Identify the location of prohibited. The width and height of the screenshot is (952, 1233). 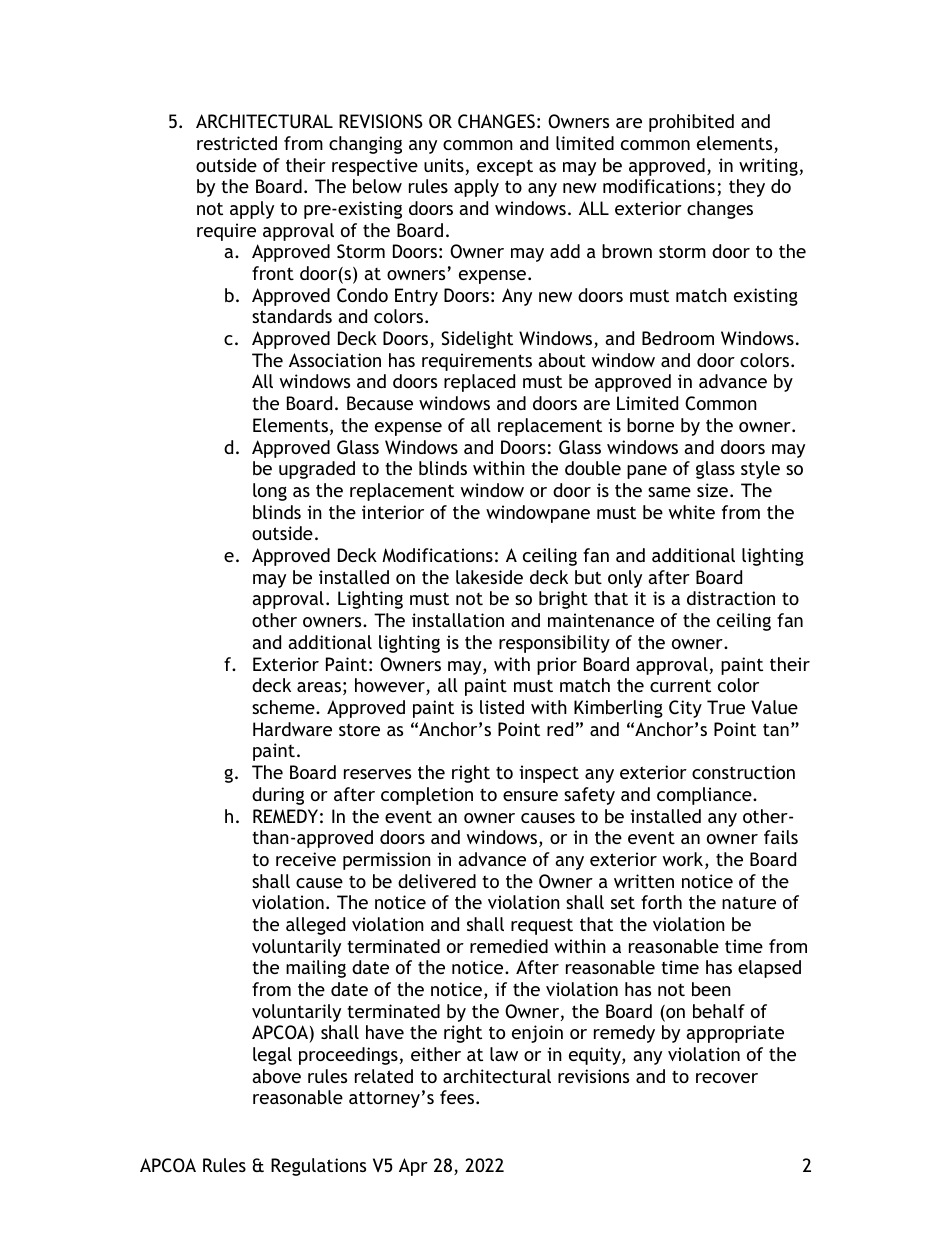
(691, 123).
